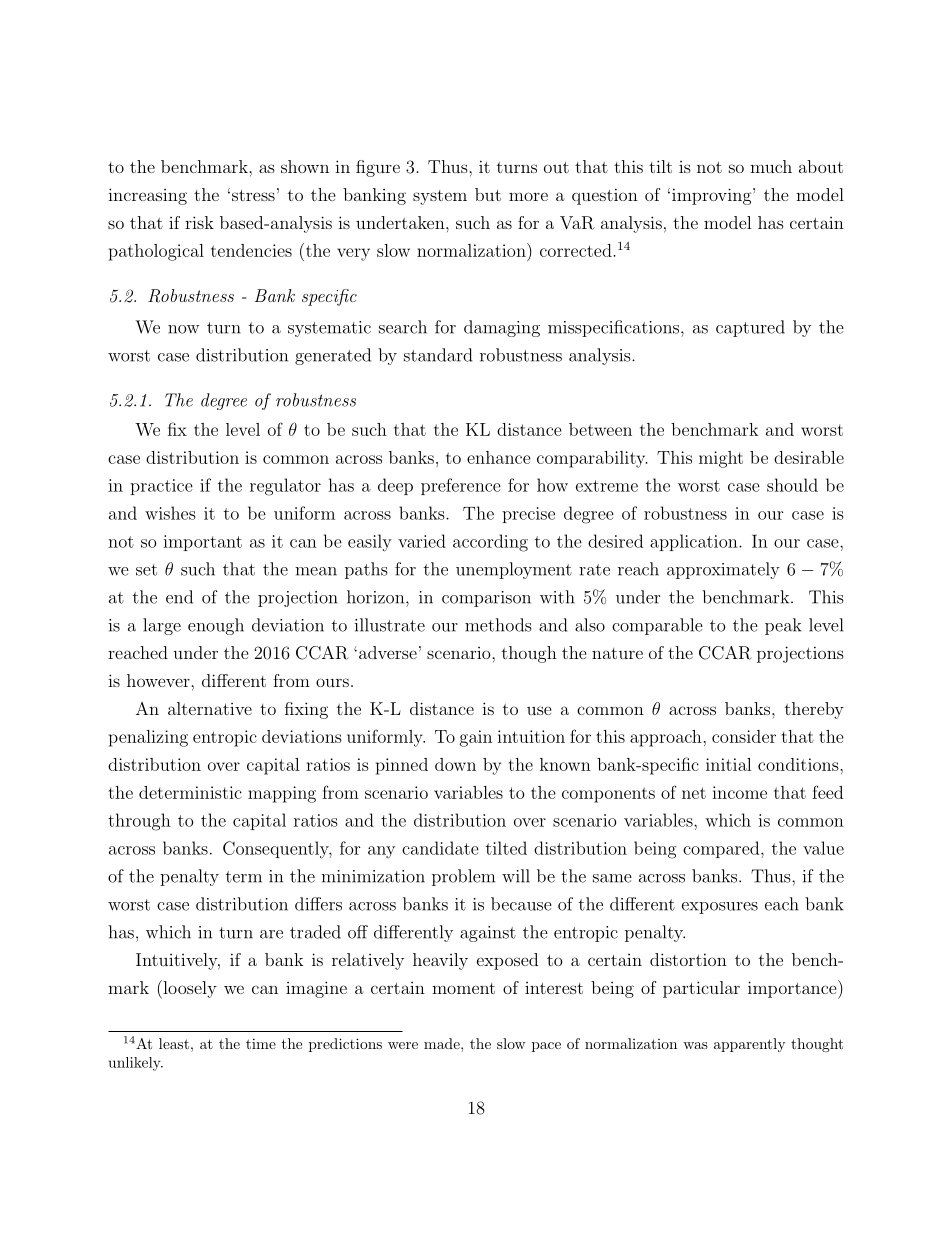  What do you see at coordinates (461, 486) in the image?
I see `preference` at bounding box center [461, 486].
